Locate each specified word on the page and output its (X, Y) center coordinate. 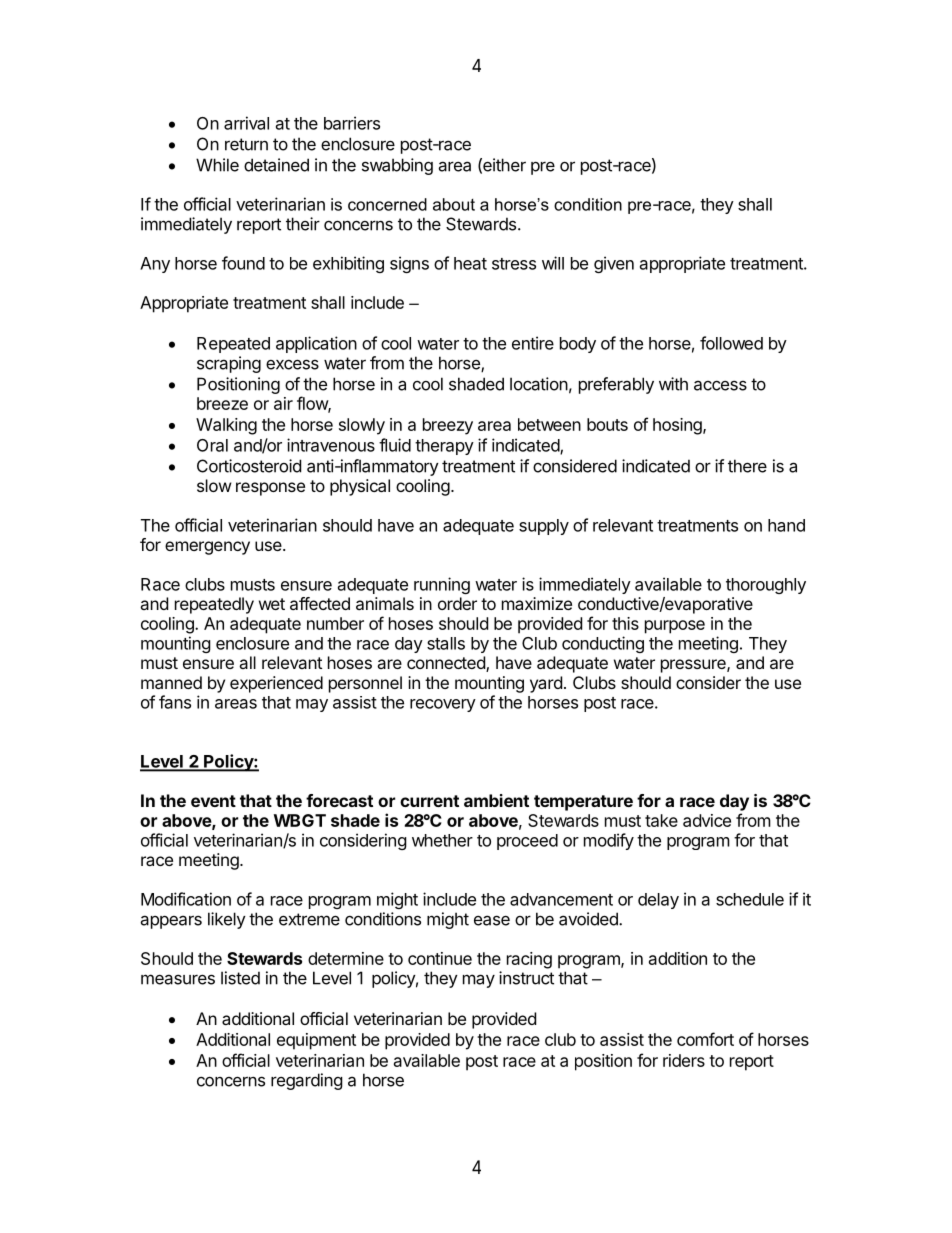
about (454, 204)
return (246, 144)
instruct (526, 978)
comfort (705, 1039)
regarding (307, 1081)
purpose (675, 627)
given (614, 264)
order (457, 603)
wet (272, 604)
